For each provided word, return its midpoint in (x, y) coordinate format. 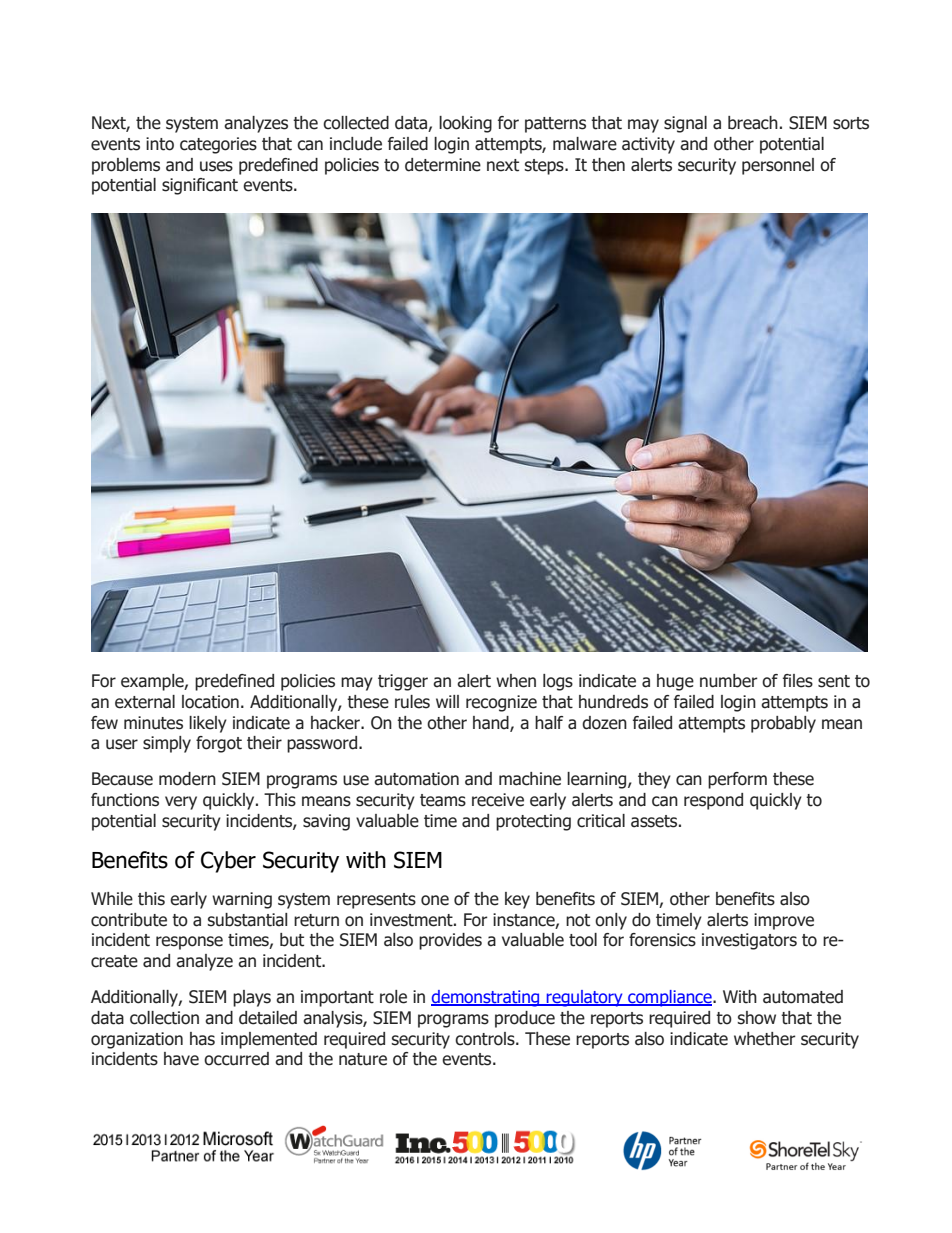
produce (525, 1019)
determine (443, 165)
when (516, 681)
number (729, 681)
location (210, 702)
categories (218, 145)
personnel (778, 166)
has (202, 1039)
